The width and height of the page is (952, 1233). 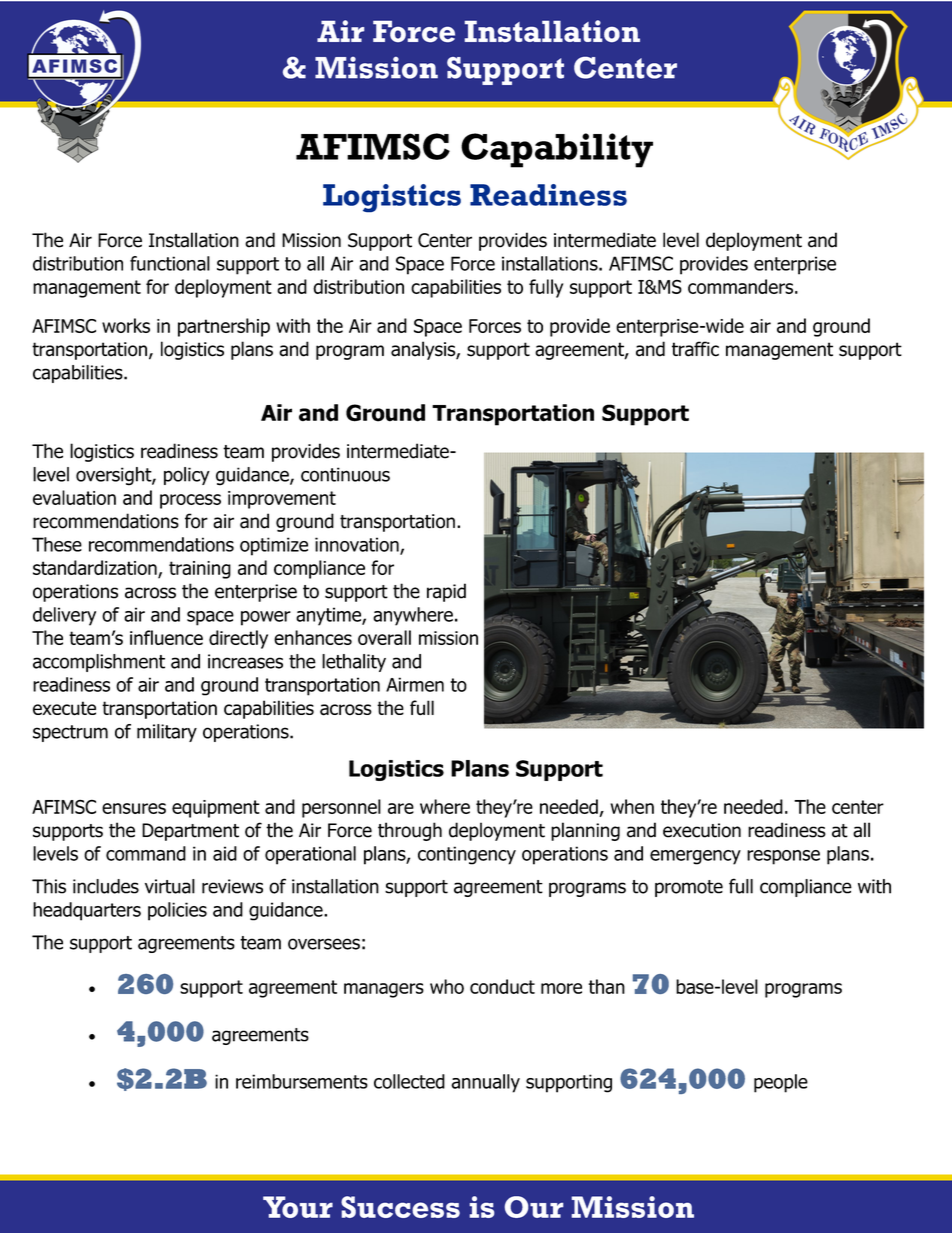 I want to click on functional, so click(x=170, y=263).
